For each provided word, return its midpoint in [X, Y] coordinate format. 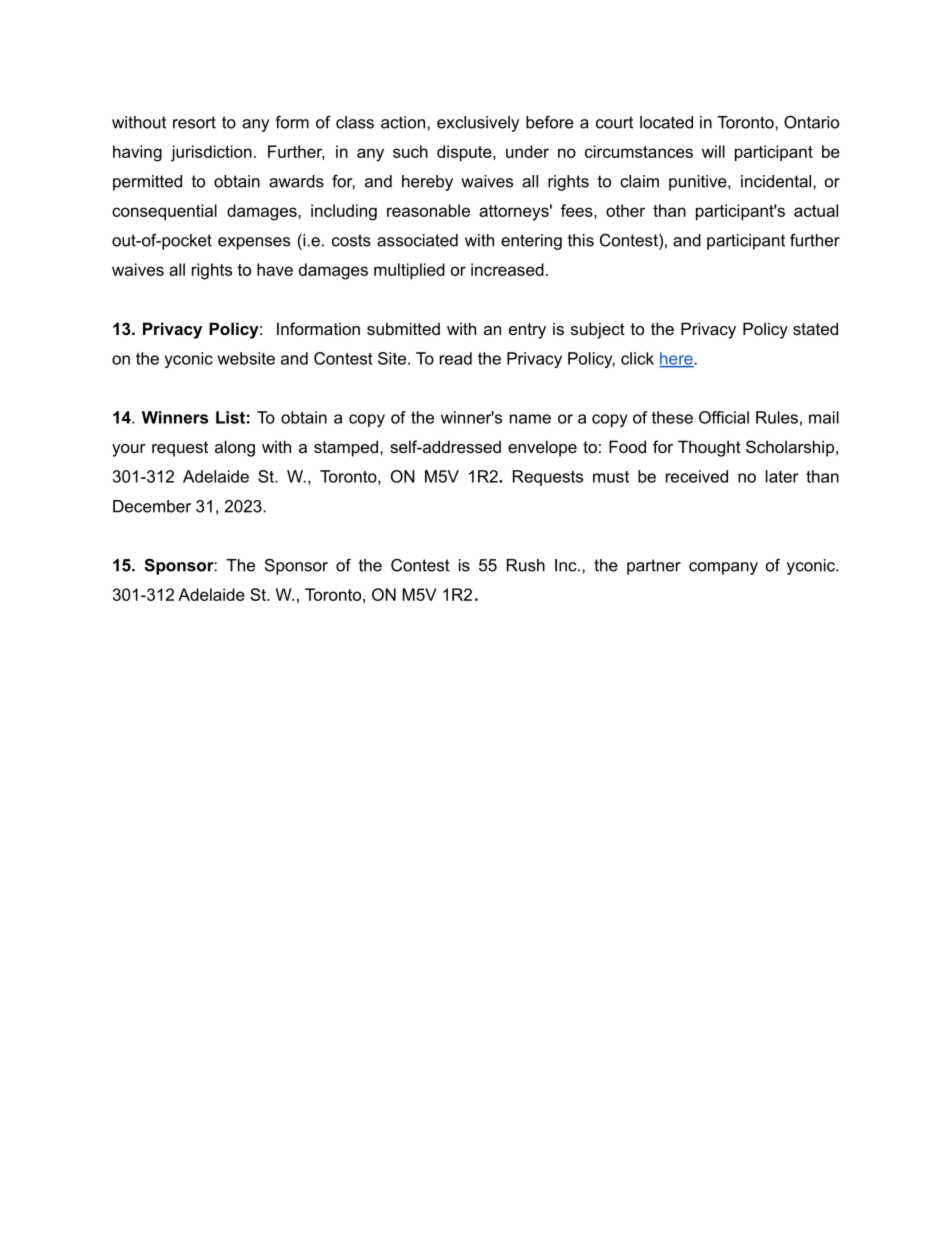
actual [816, 210]
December [152, 506]
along [235, 448]
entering [531, 242]
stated [815, 328]
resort [194, 122]
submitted [403, 328]
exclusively [478, 124]
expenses [254, 243]
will [713, 151]
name [530, 419]
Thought [709, 448]
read [456, 358]
